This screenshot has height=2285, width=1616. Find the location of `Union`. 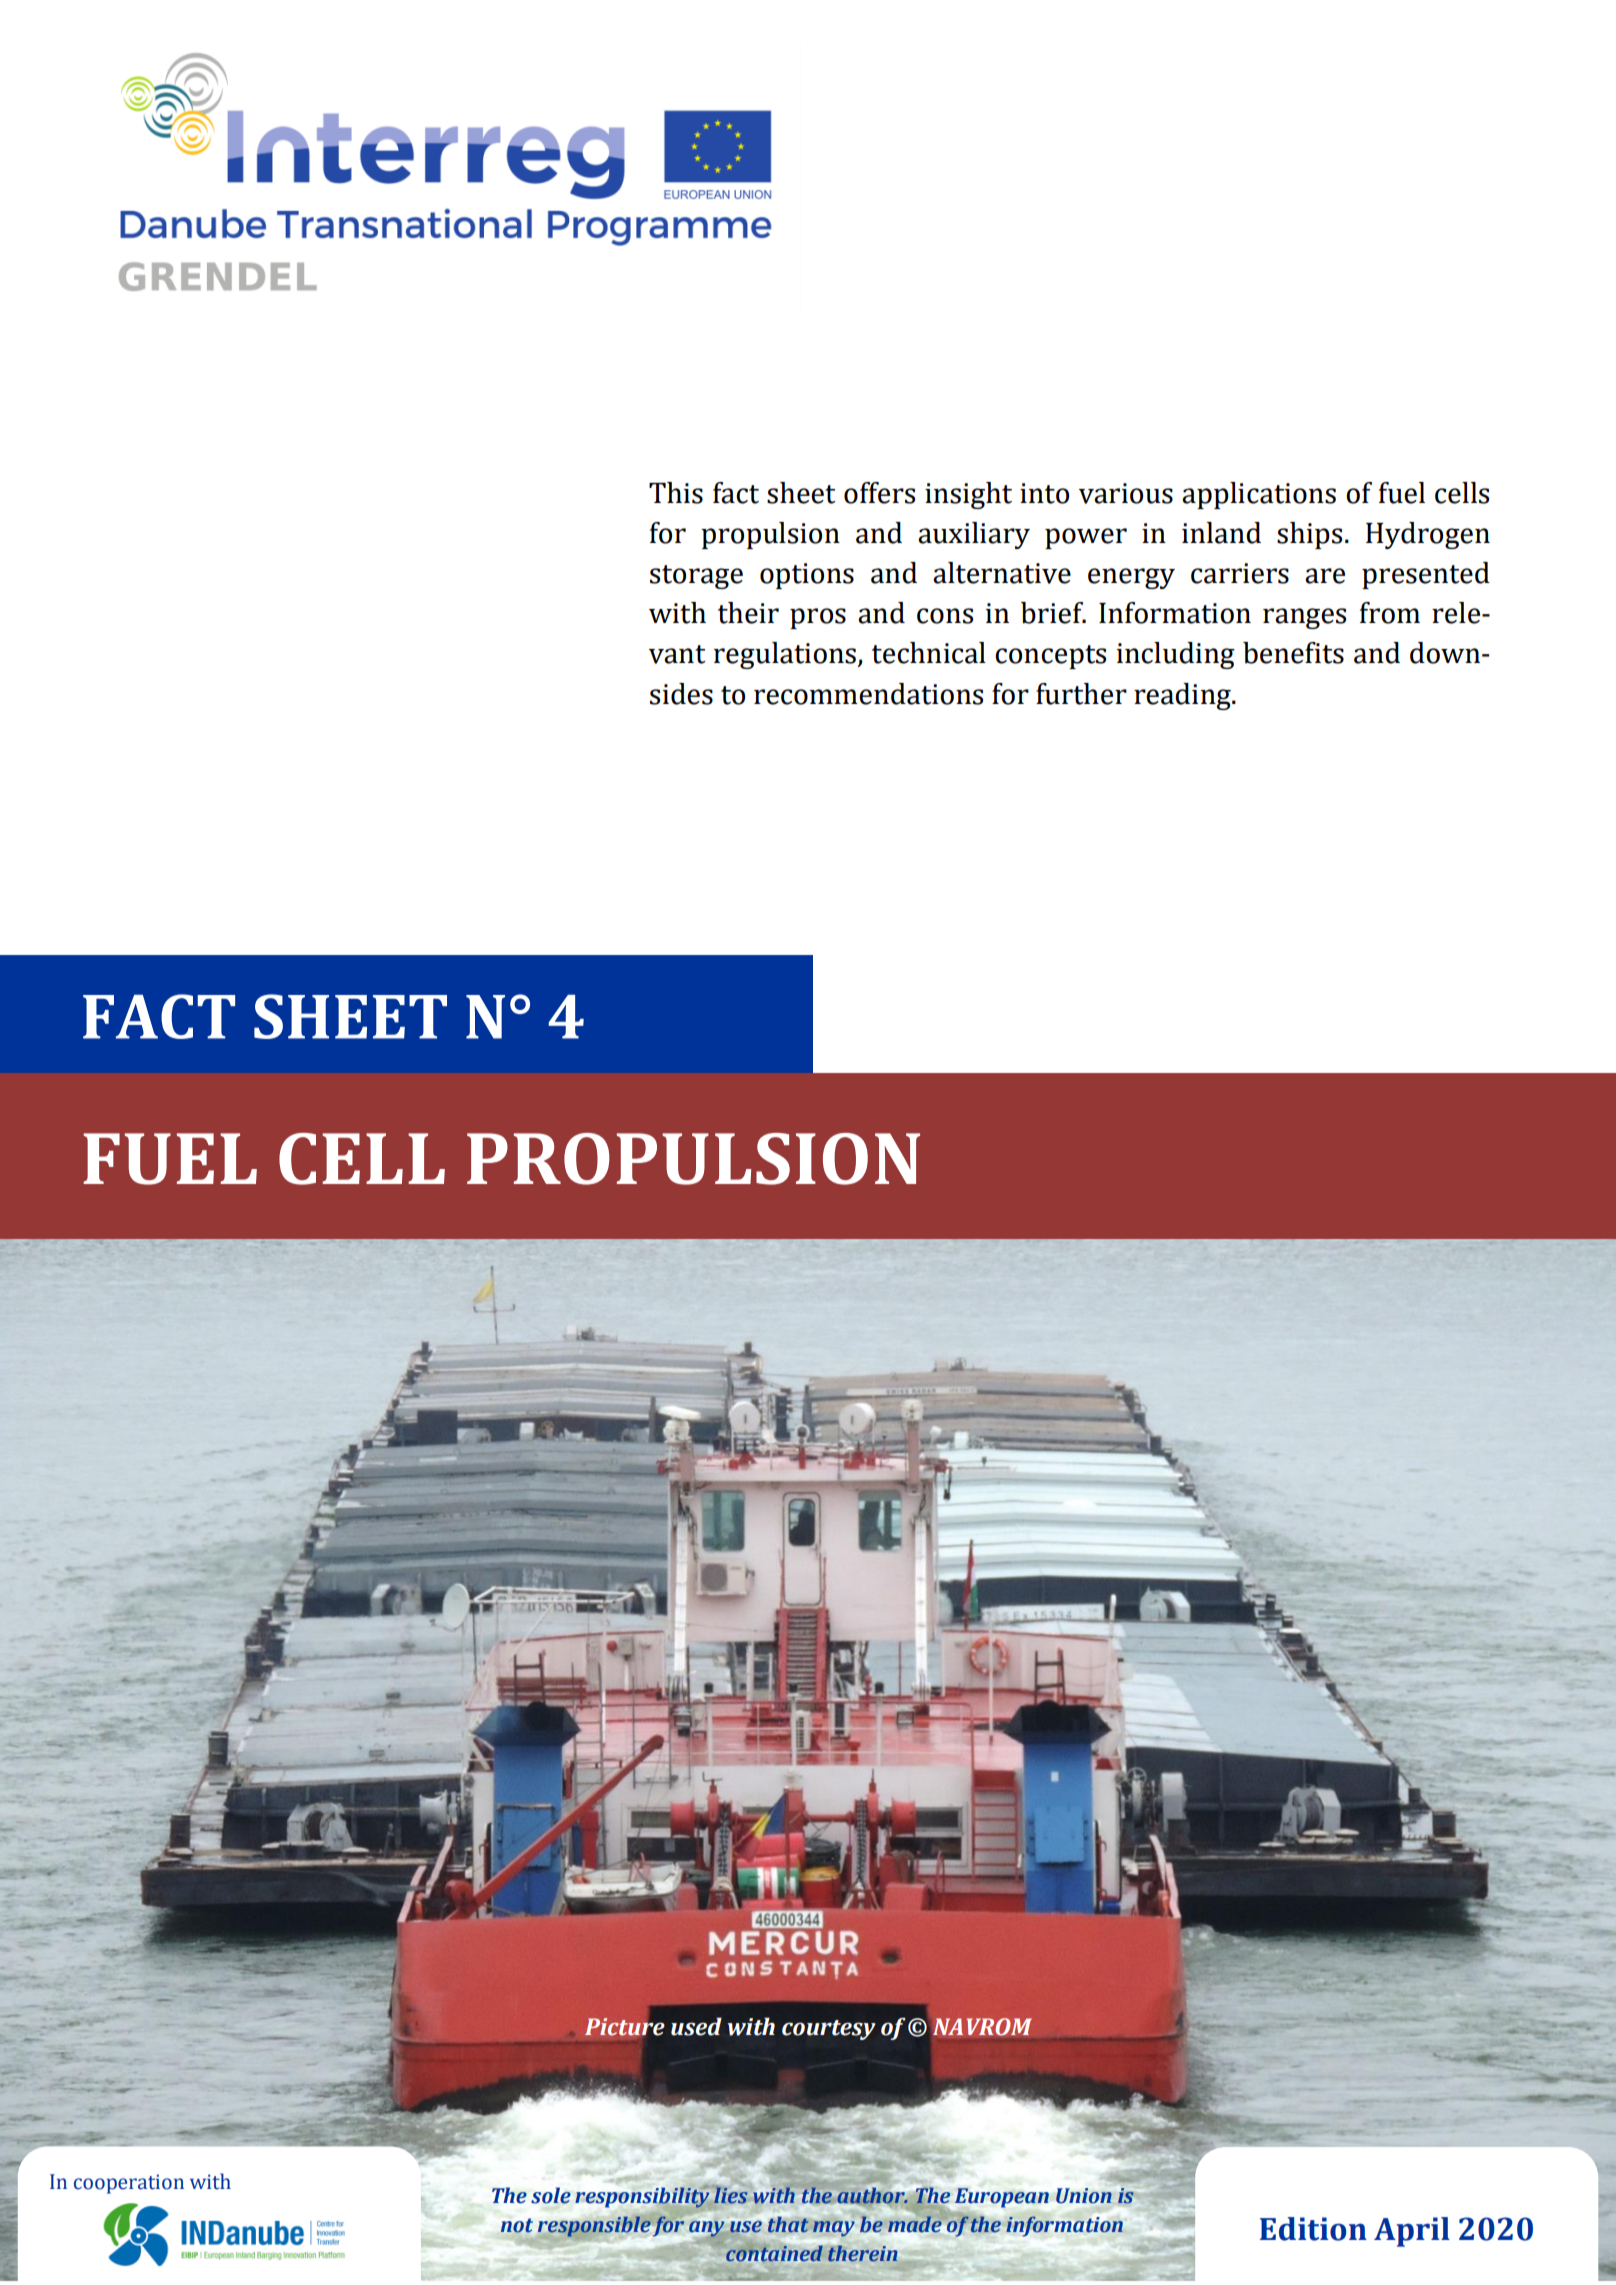

Union is located at coordinates (1084, 2196).
